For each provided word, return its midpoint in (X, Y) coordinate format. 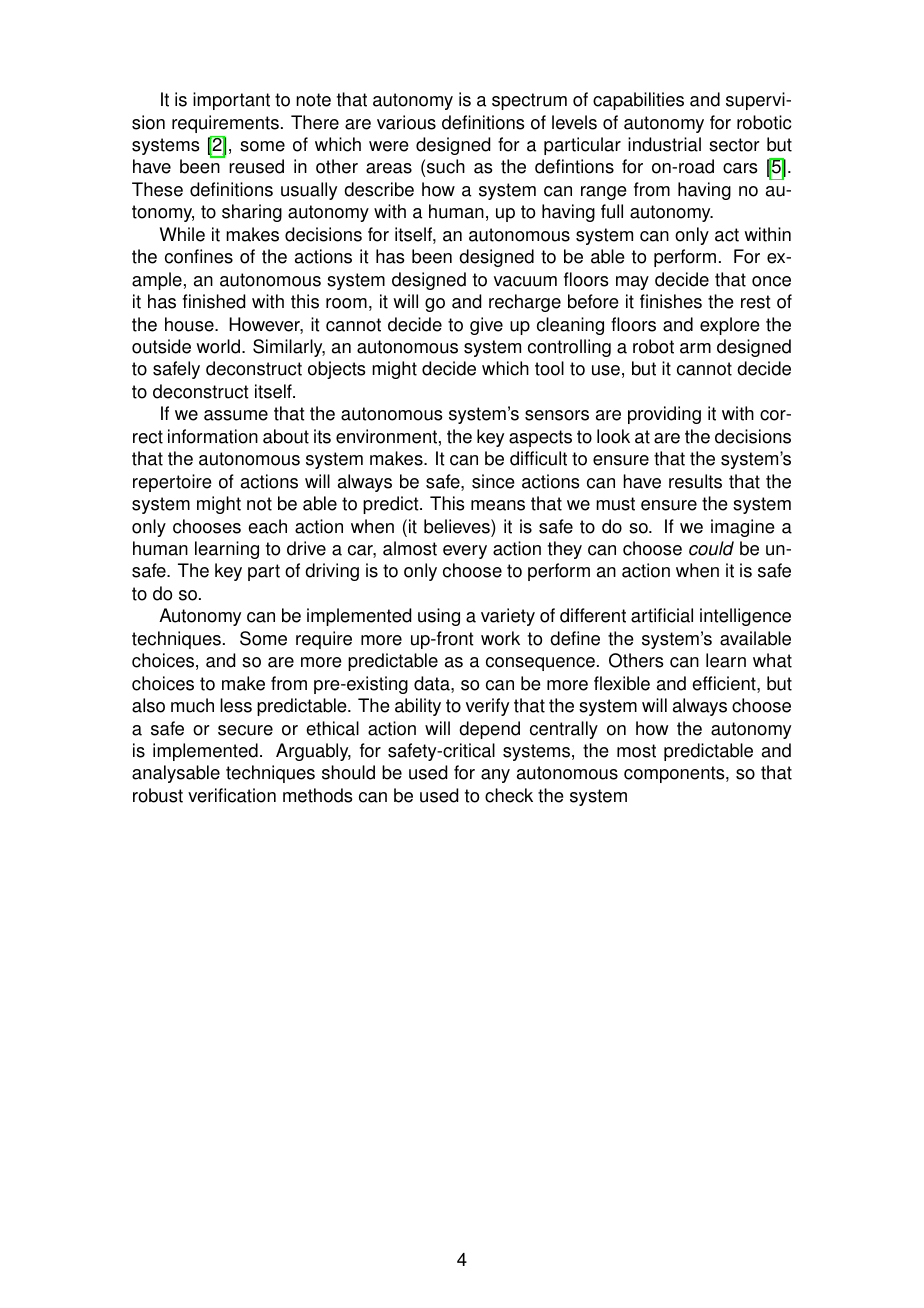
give (486, 326)
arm (695, 348)
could (711, 548)
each (267, 526)
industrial (664, 144)
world (218, 346)
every (465, 552)
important (231, 101)
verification (232, 795)
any (495, 776)
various (406, 122)
